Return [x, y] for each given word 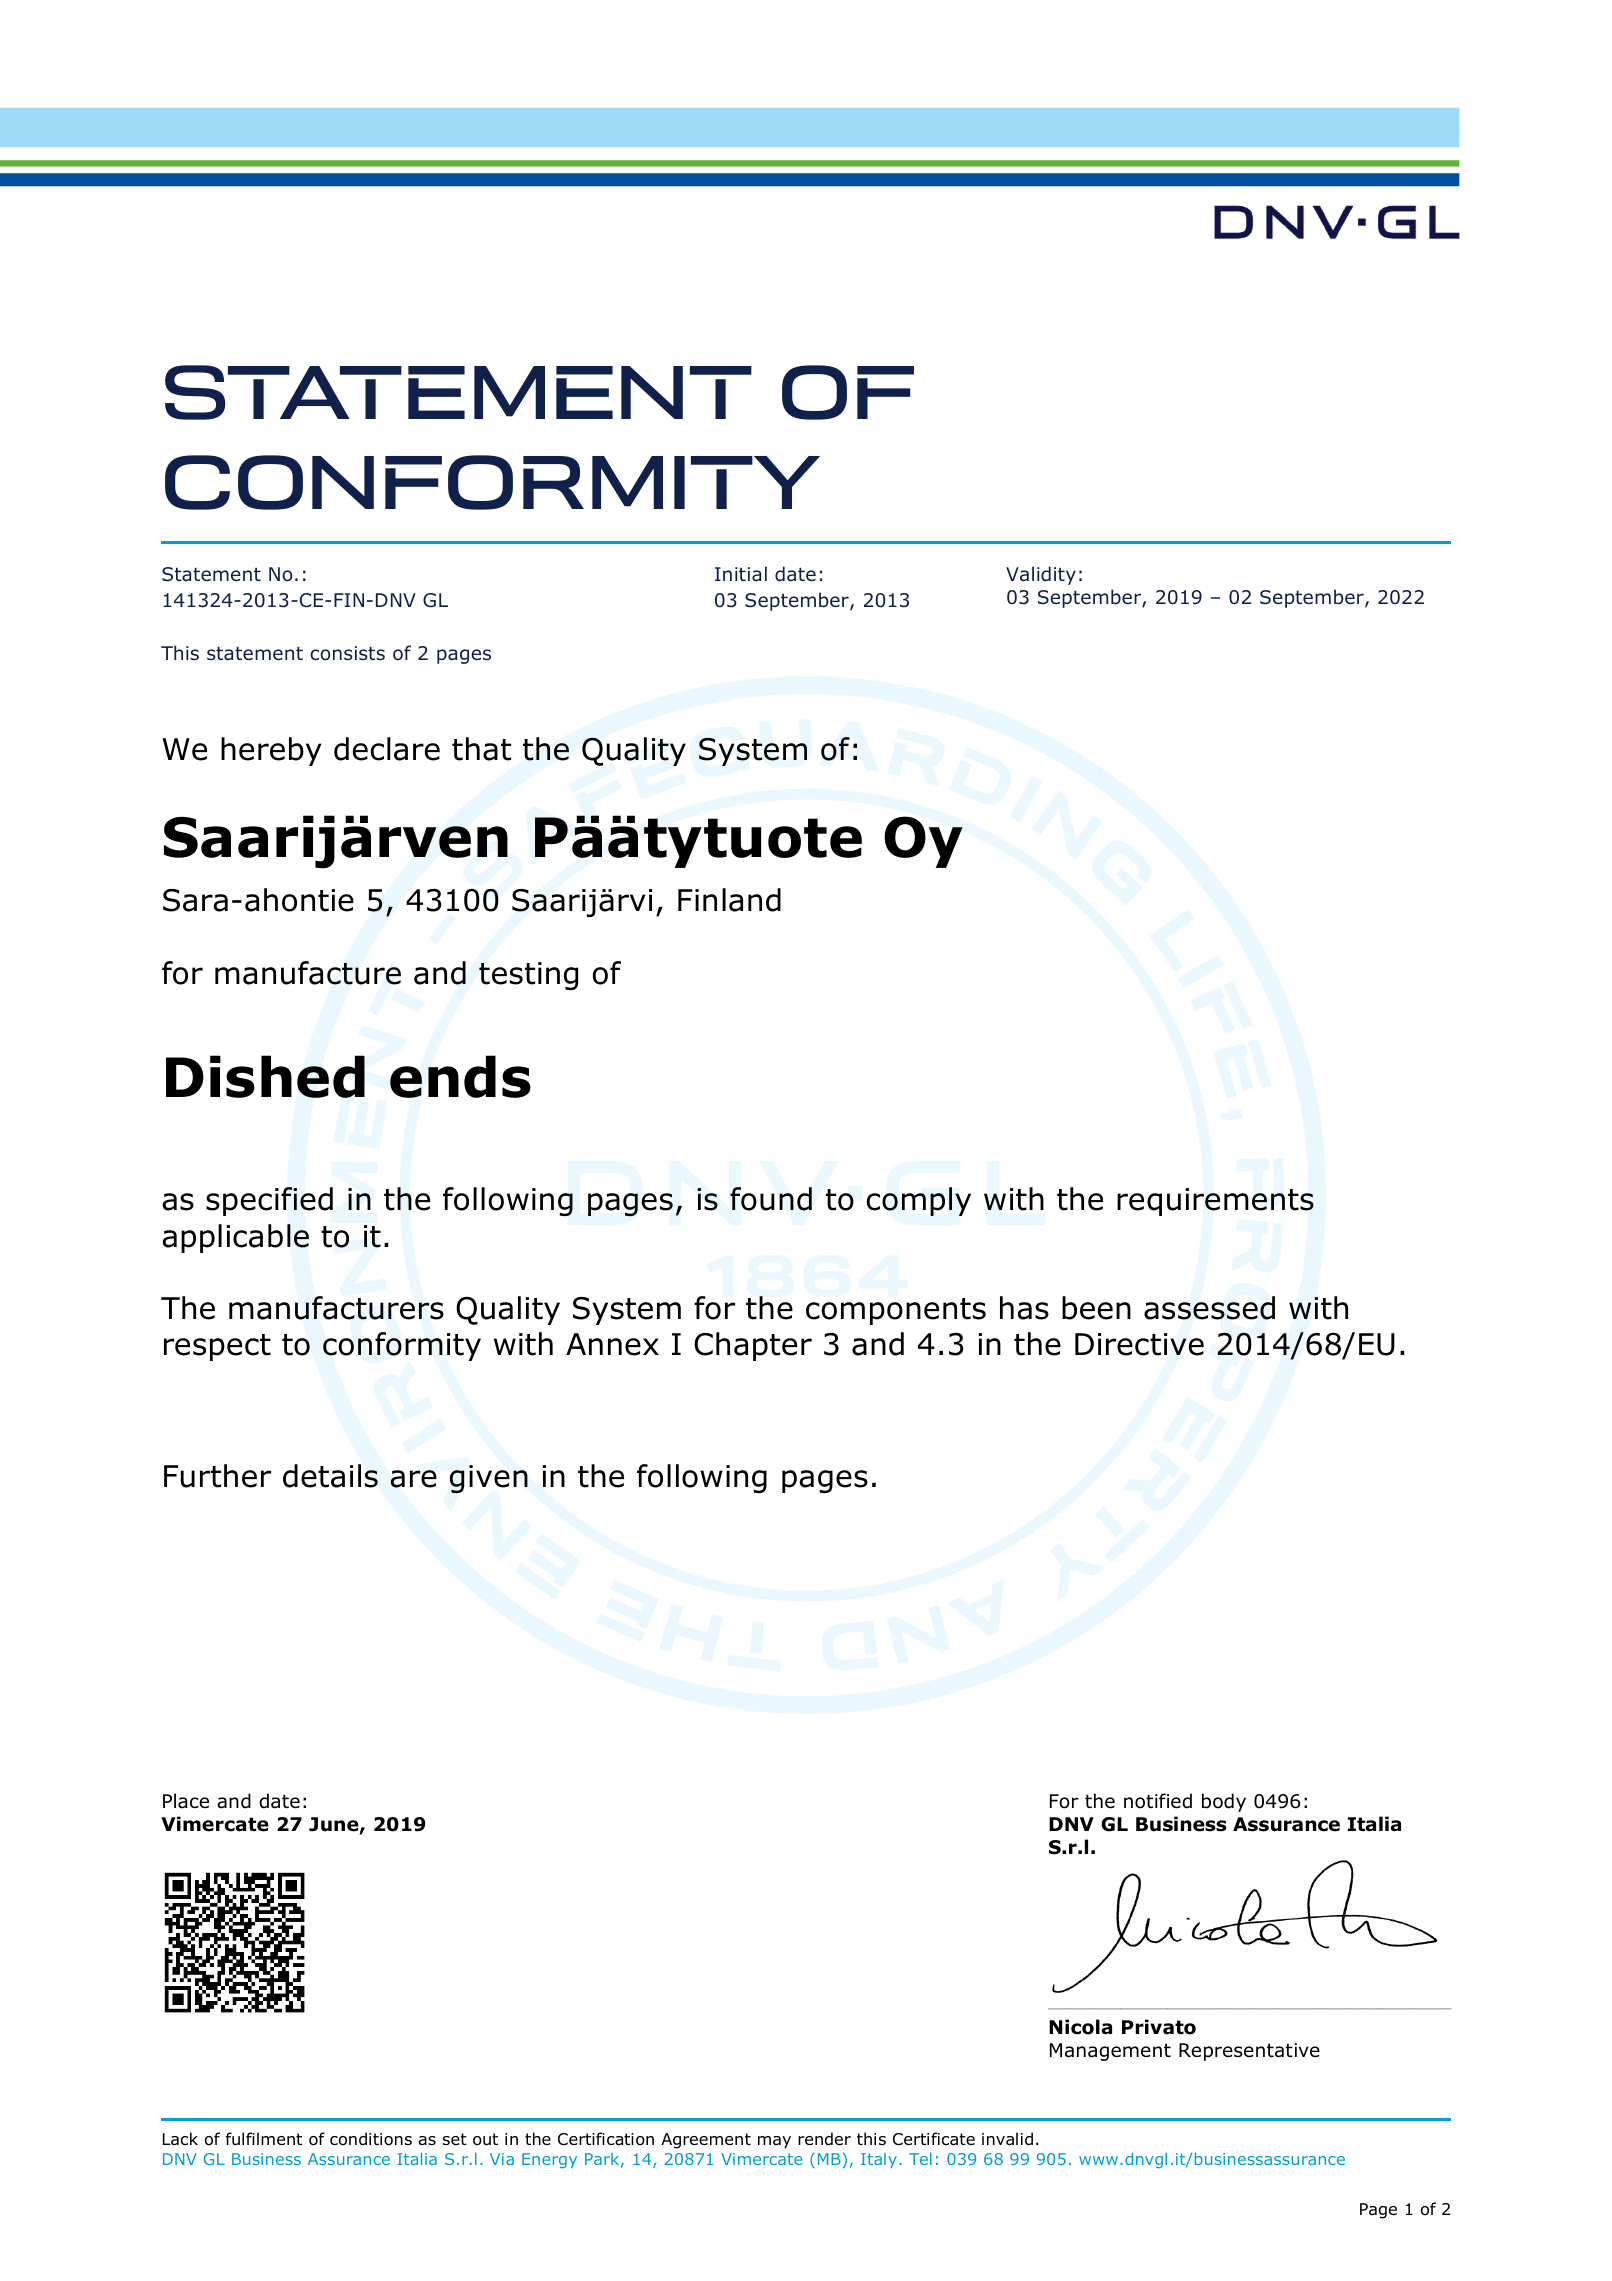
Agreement [706, 2141]
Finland [729, 900]
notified [1158, 1801]
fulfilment [264, 2139]
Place [186, 1801]
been [1096, 1308]
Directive [1139, 1344]
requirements [1215, 1202]
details [330, 1476]
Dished [265, 1076]
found [771, 1199]
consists [347, 653]
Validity [1041, 575]
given [489, 1479]
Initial [741, 574]
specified [269, 1201]
